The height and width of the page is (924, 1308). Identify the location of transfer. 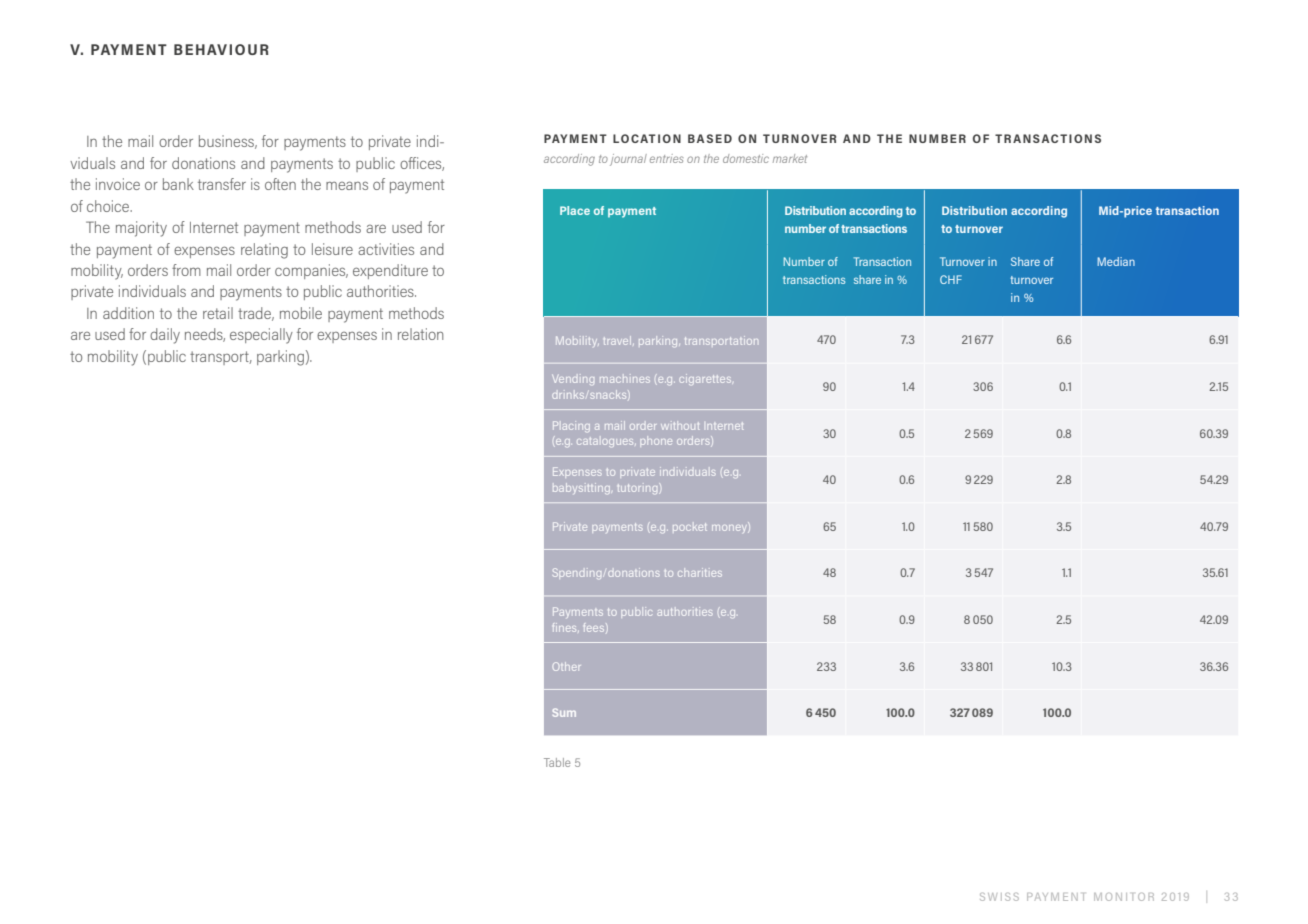
(222, 184).
